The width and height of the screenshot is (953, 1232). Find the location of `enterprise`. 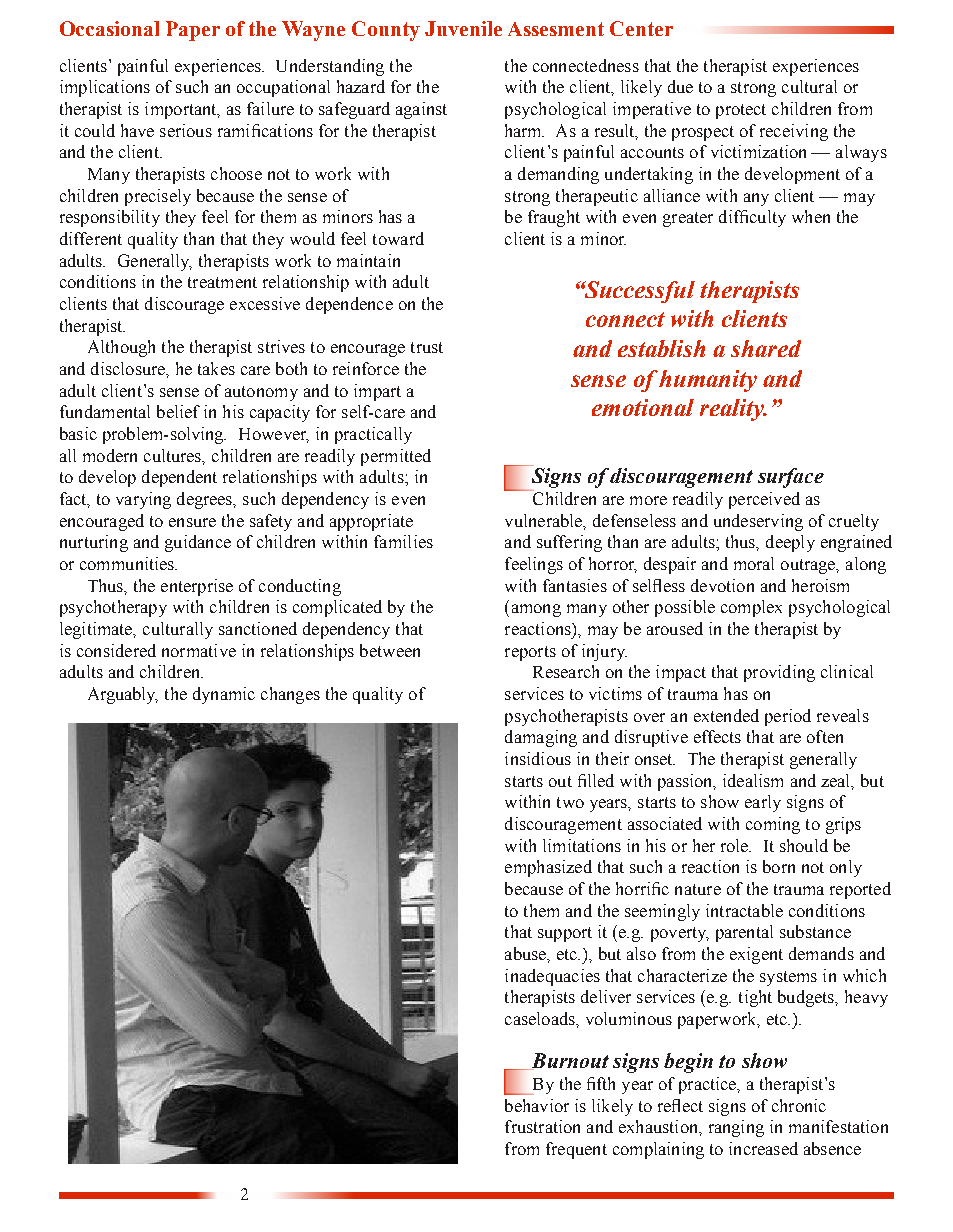

enterprise is located at coordinates (197, 587).
